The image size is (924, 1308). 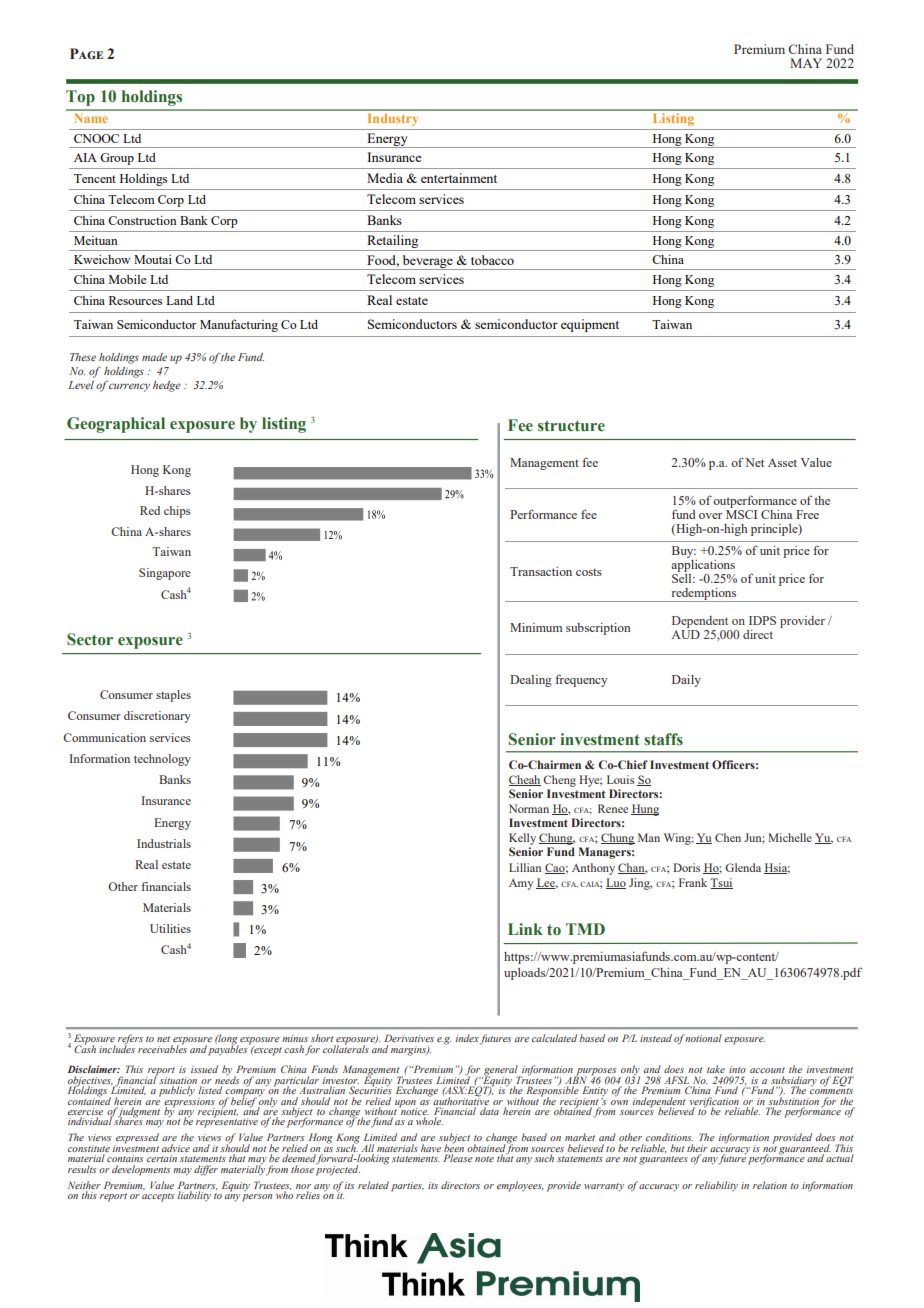 What do you see at coordinates (164, 843) in the document?
I see `Industrials` at bounding box center [164, 843].
